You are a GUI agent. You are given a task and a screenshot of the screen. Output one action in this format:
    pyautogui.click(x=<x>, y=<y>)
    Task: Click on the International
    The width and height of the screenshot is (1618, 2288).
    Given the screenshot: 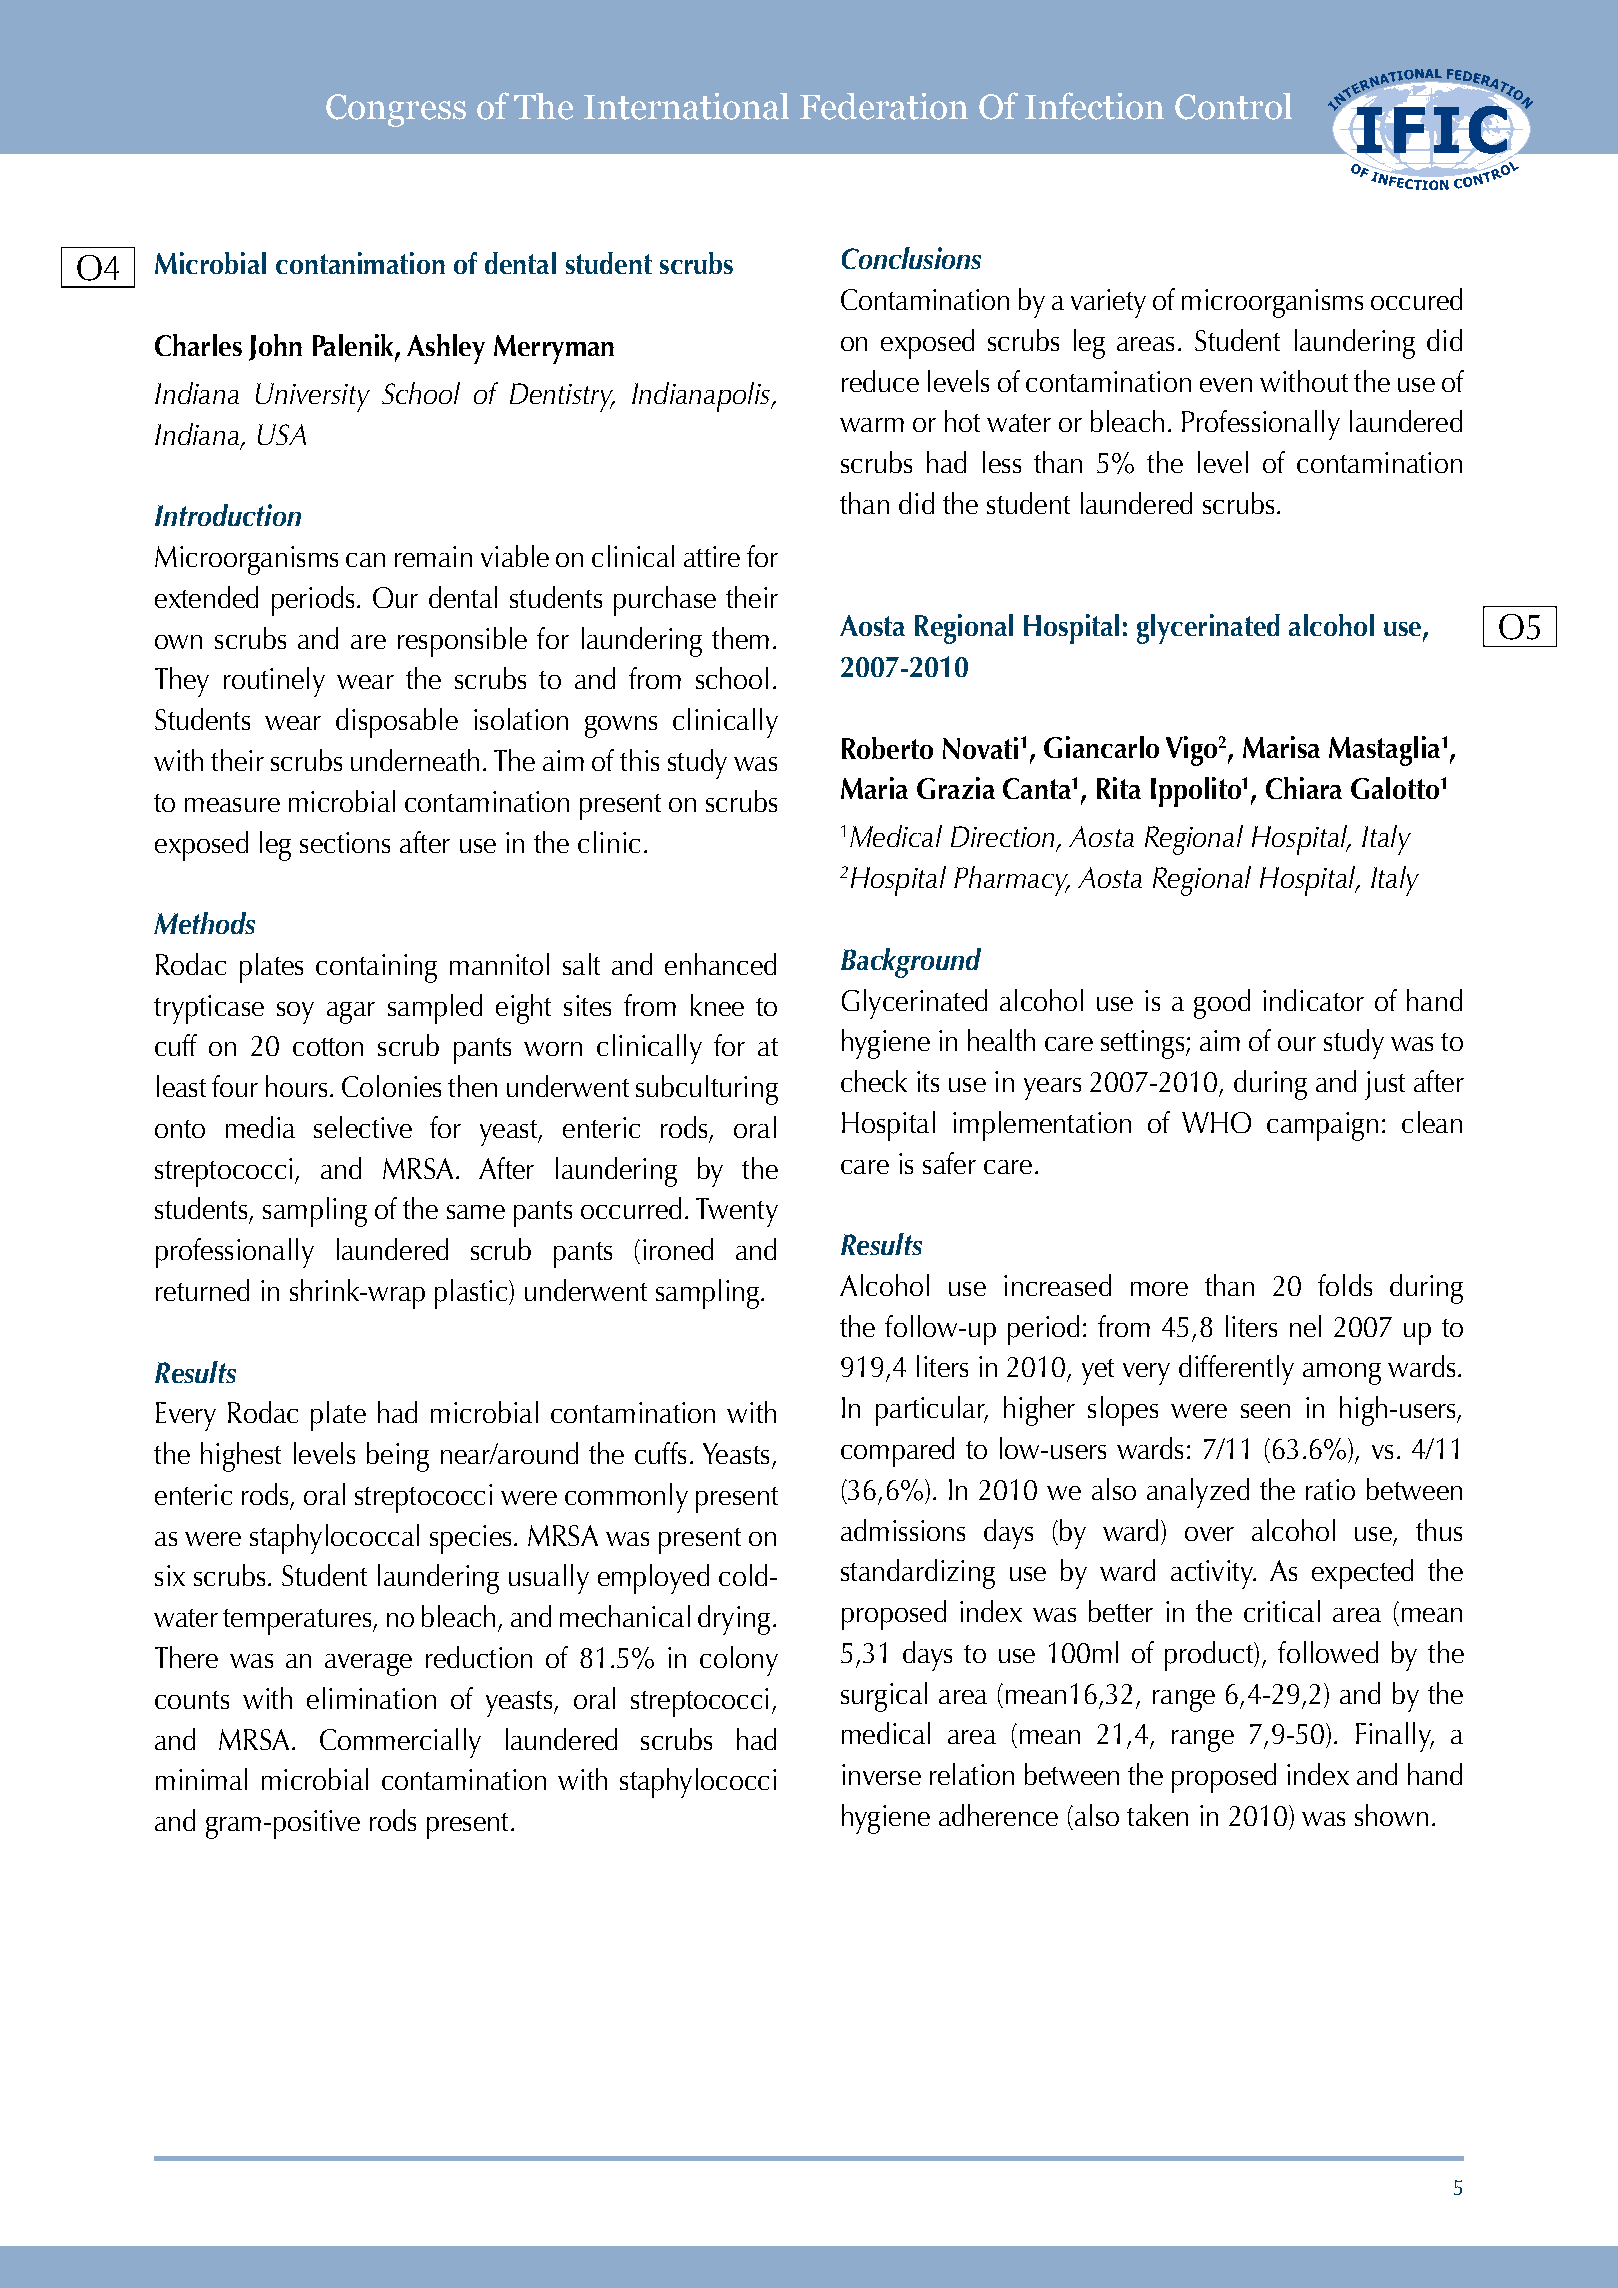 What is the action you would take?
    pyautogui.click(x=686, y=106)
